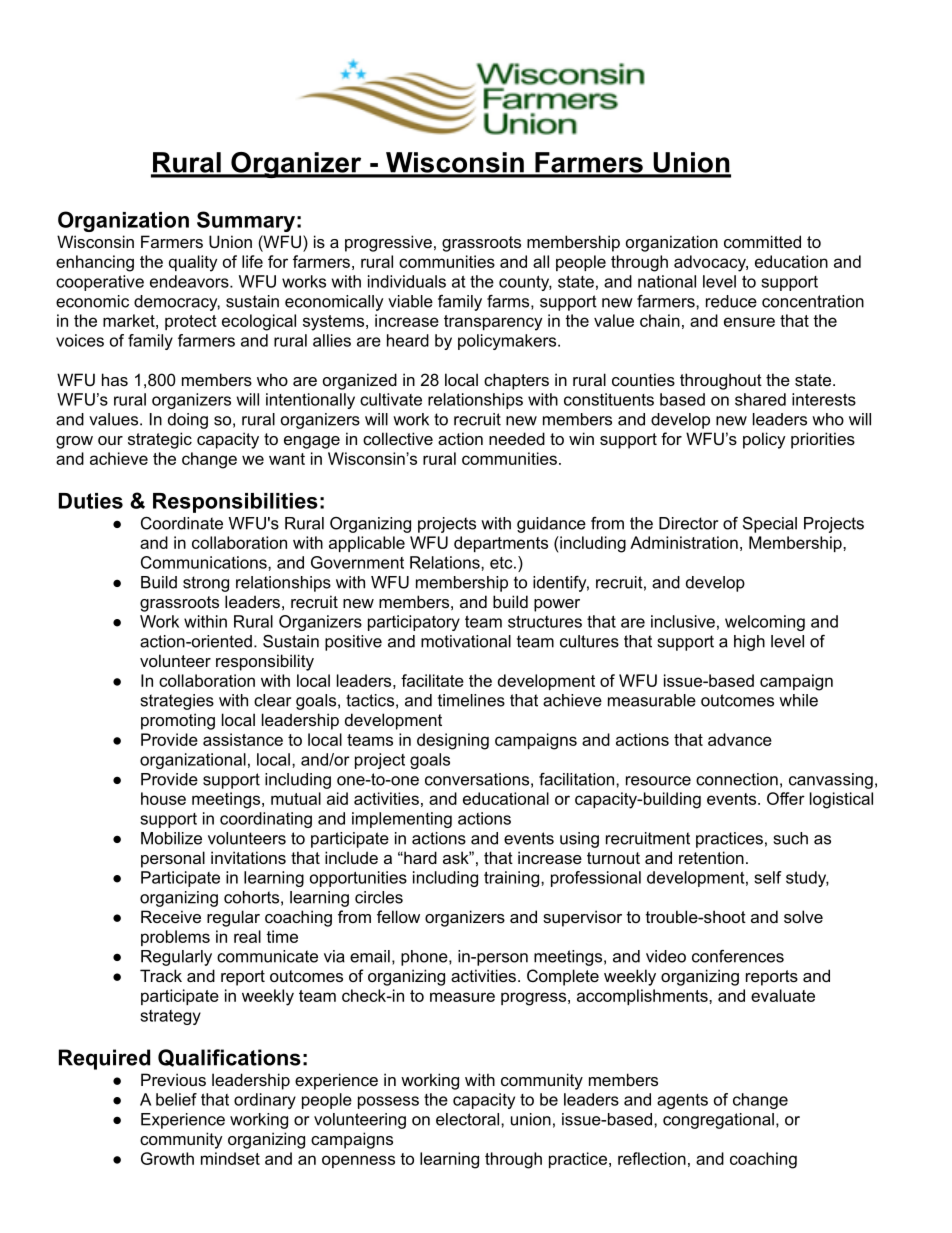  I want to click on strategies, so click(177, 702).
